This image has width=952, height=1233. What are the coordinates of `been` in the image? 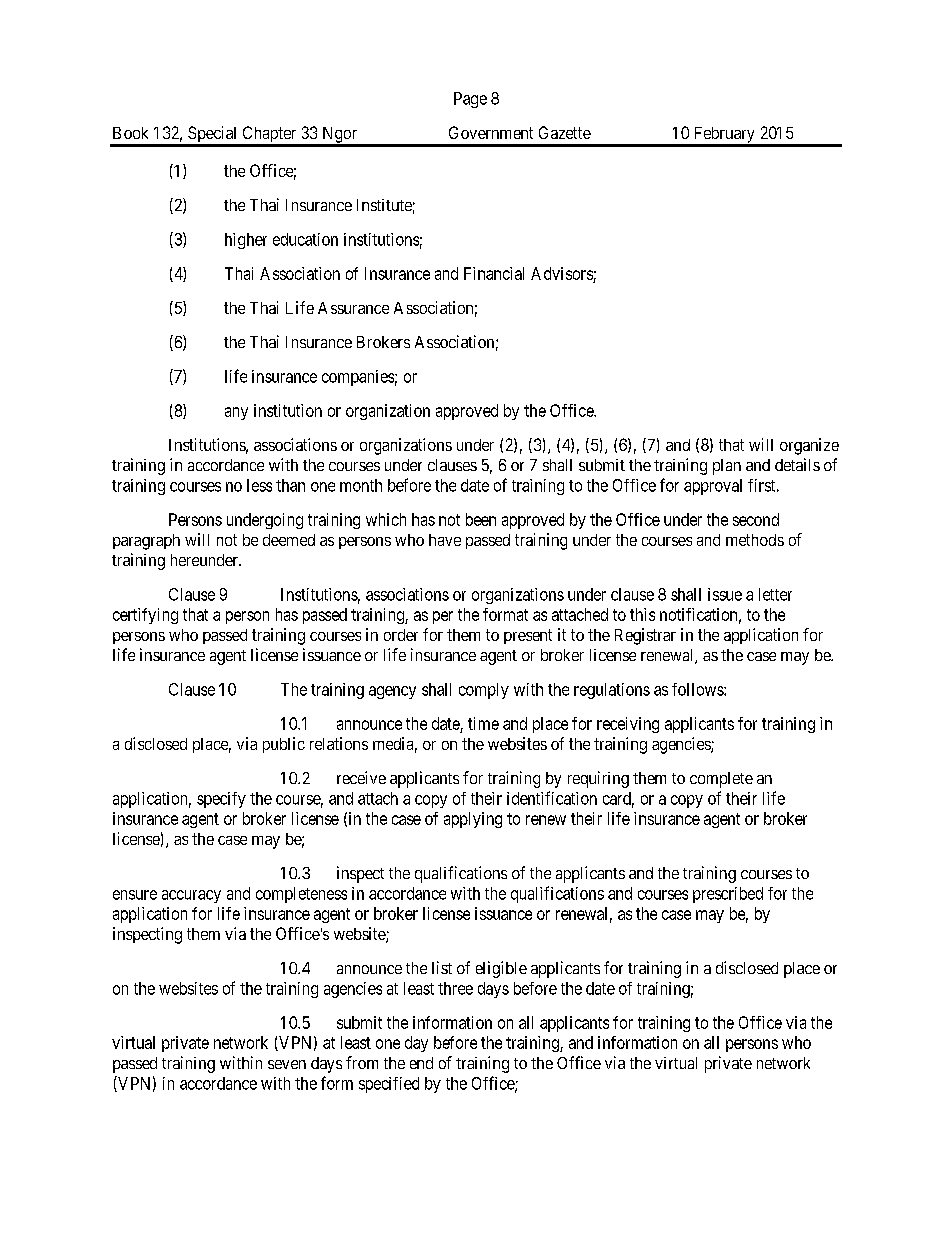 It's located at (481, 519).
